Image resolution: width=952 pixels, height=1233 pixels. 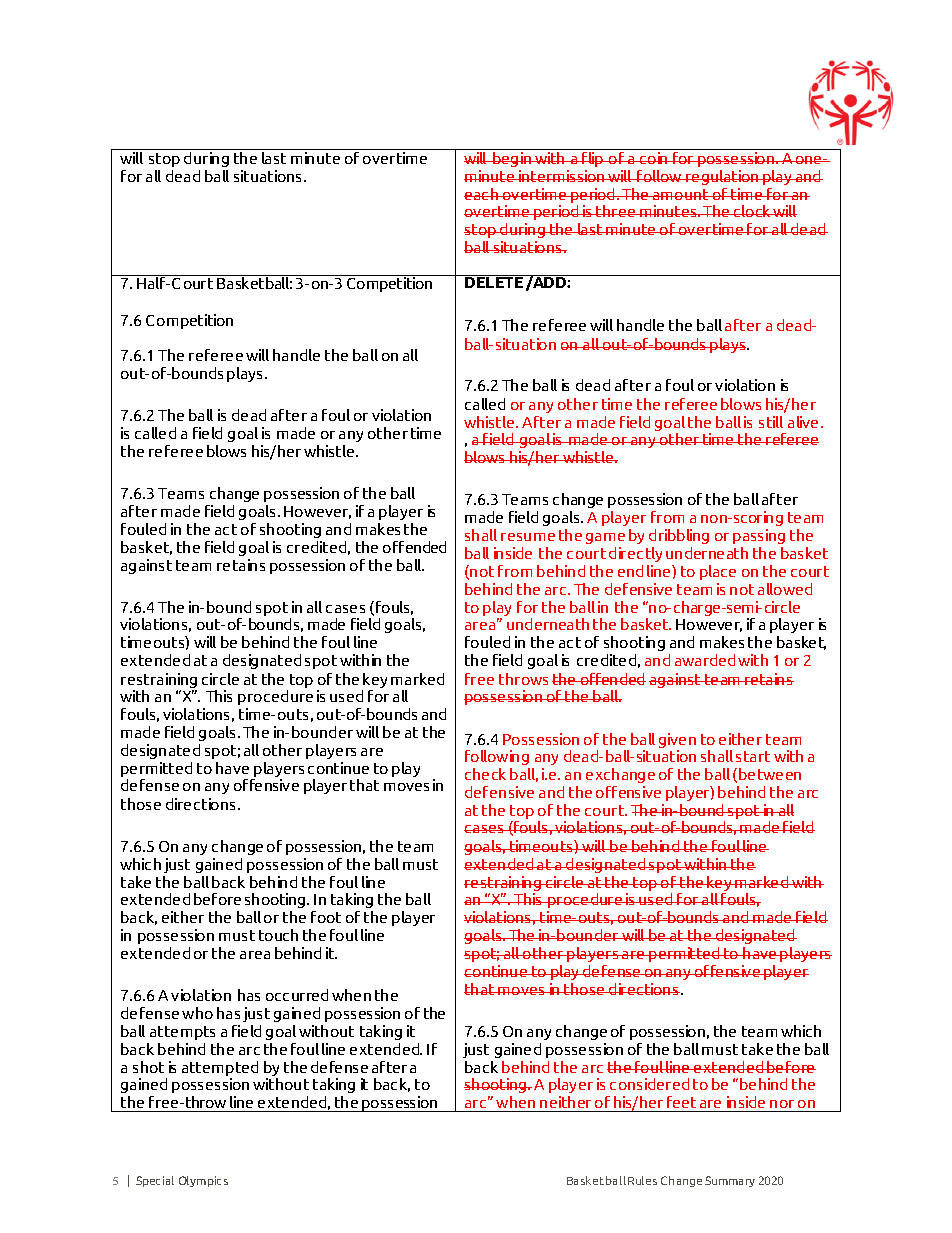 I want to click on each, so click(x=482, y=194).
